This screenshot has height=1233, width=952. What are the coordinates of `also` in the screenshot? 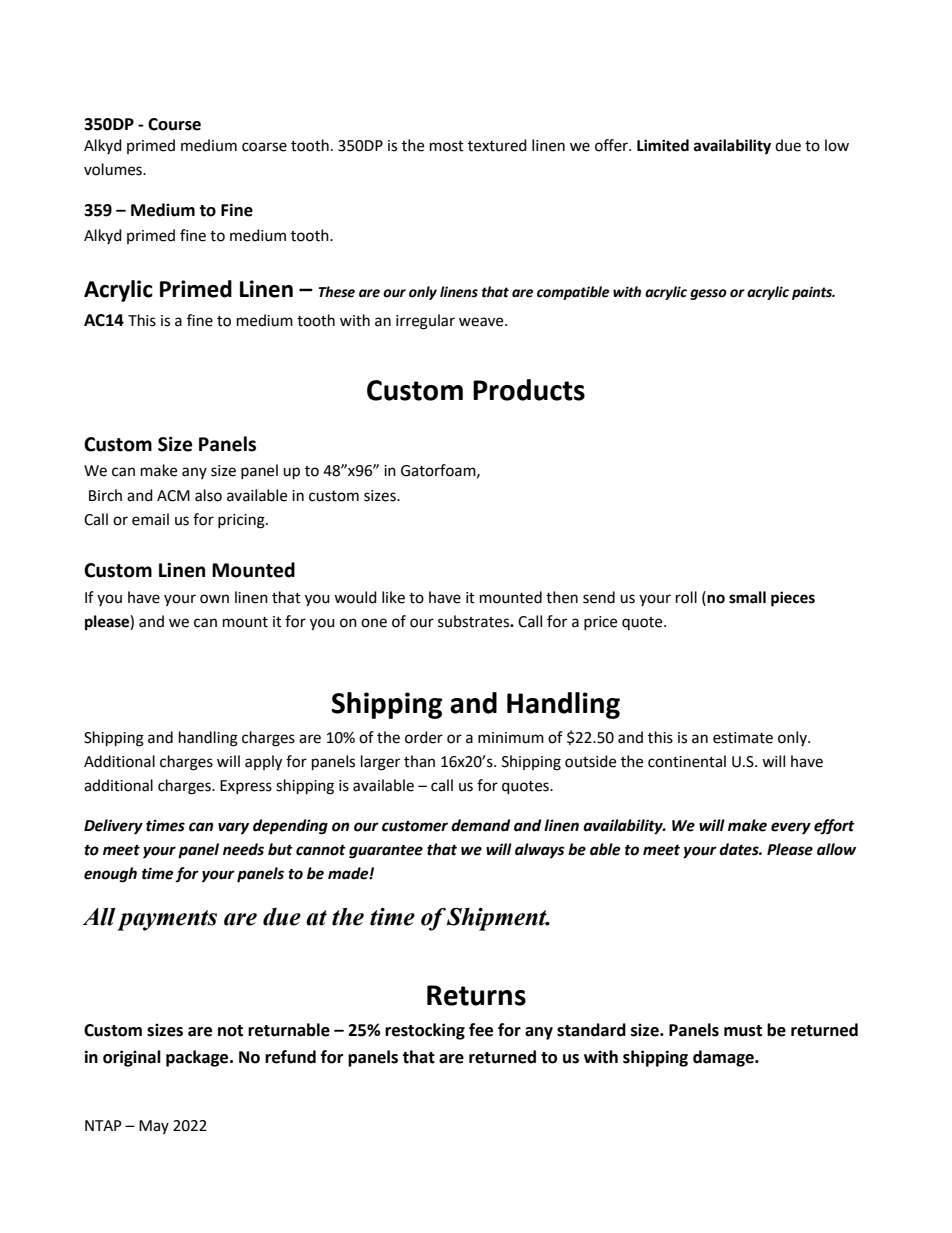 It's located at (208, 495).
